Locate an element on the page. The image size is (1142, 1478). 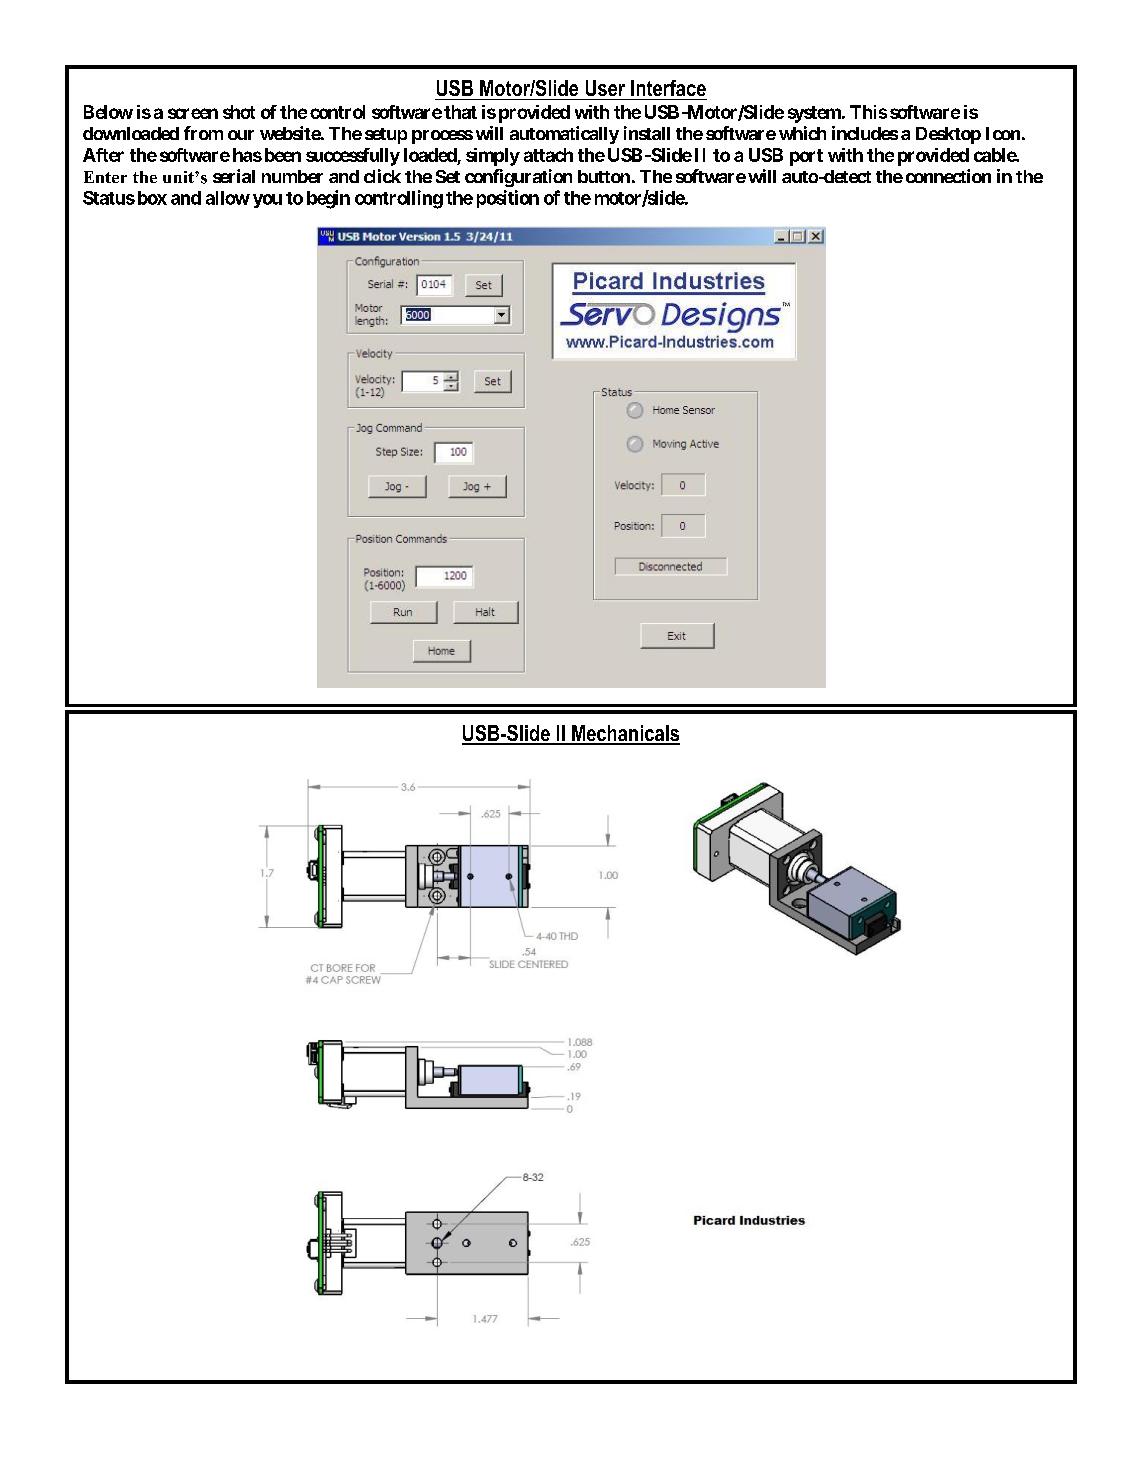
Mechanicals is located at coordinates (625, 734).
